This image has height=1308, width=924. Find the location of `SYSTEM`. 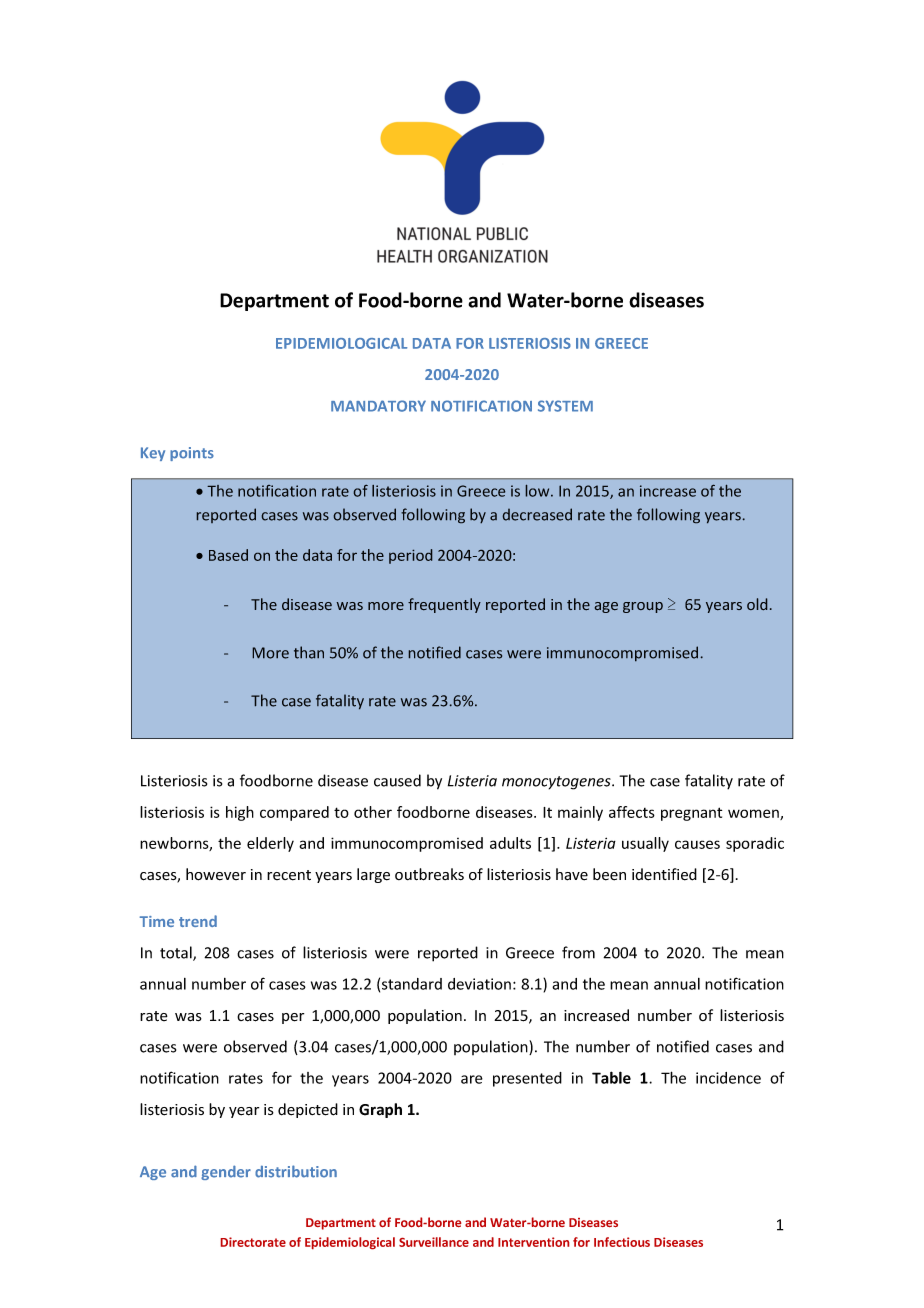

SYSTEM is located at coordinates (565, 406).
